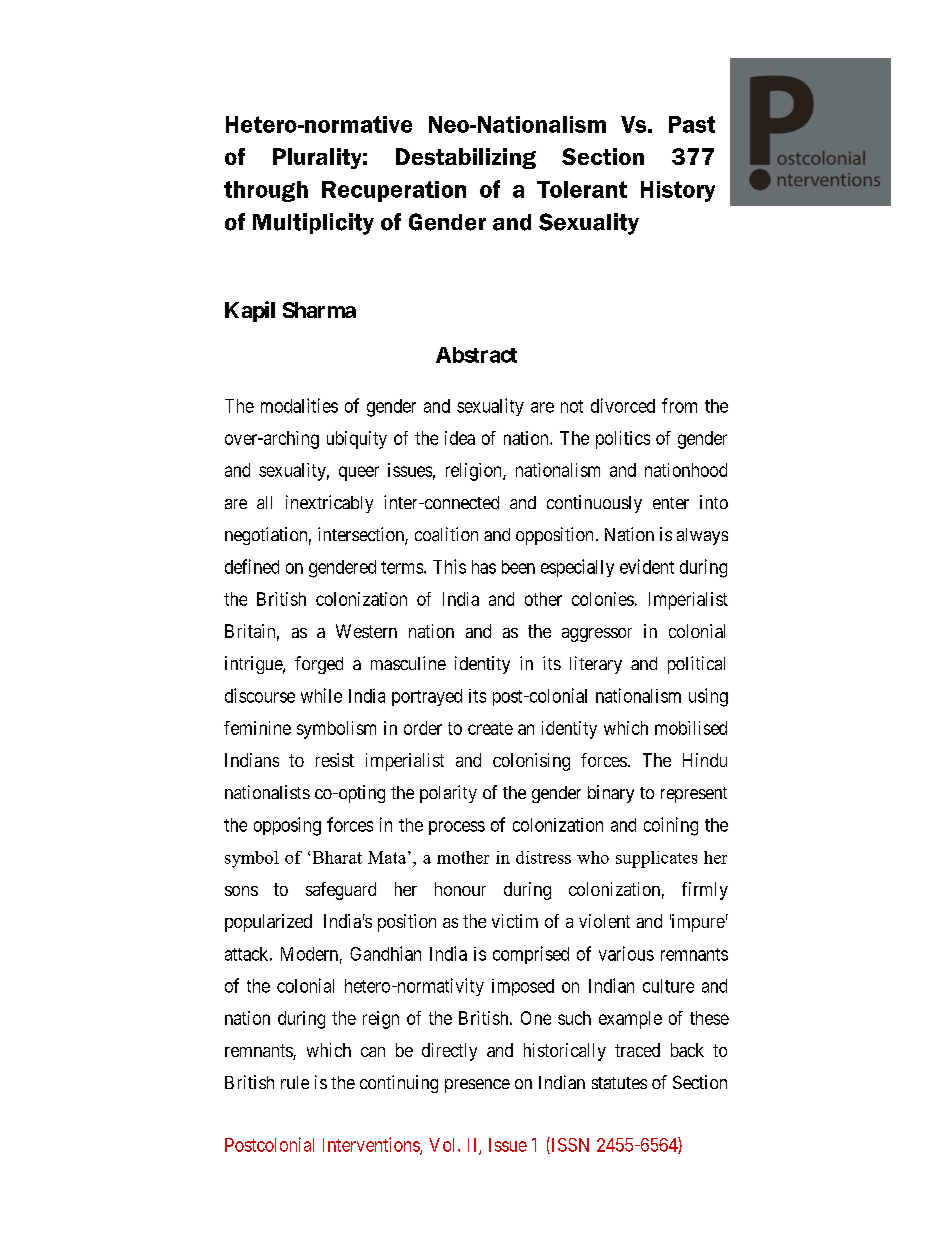 The height and width of the screenshot is (1233, 952). What do you see at coordinates (295, 1082) in the screenshot?
I see `rule` at bounding box center [295, 1082].
